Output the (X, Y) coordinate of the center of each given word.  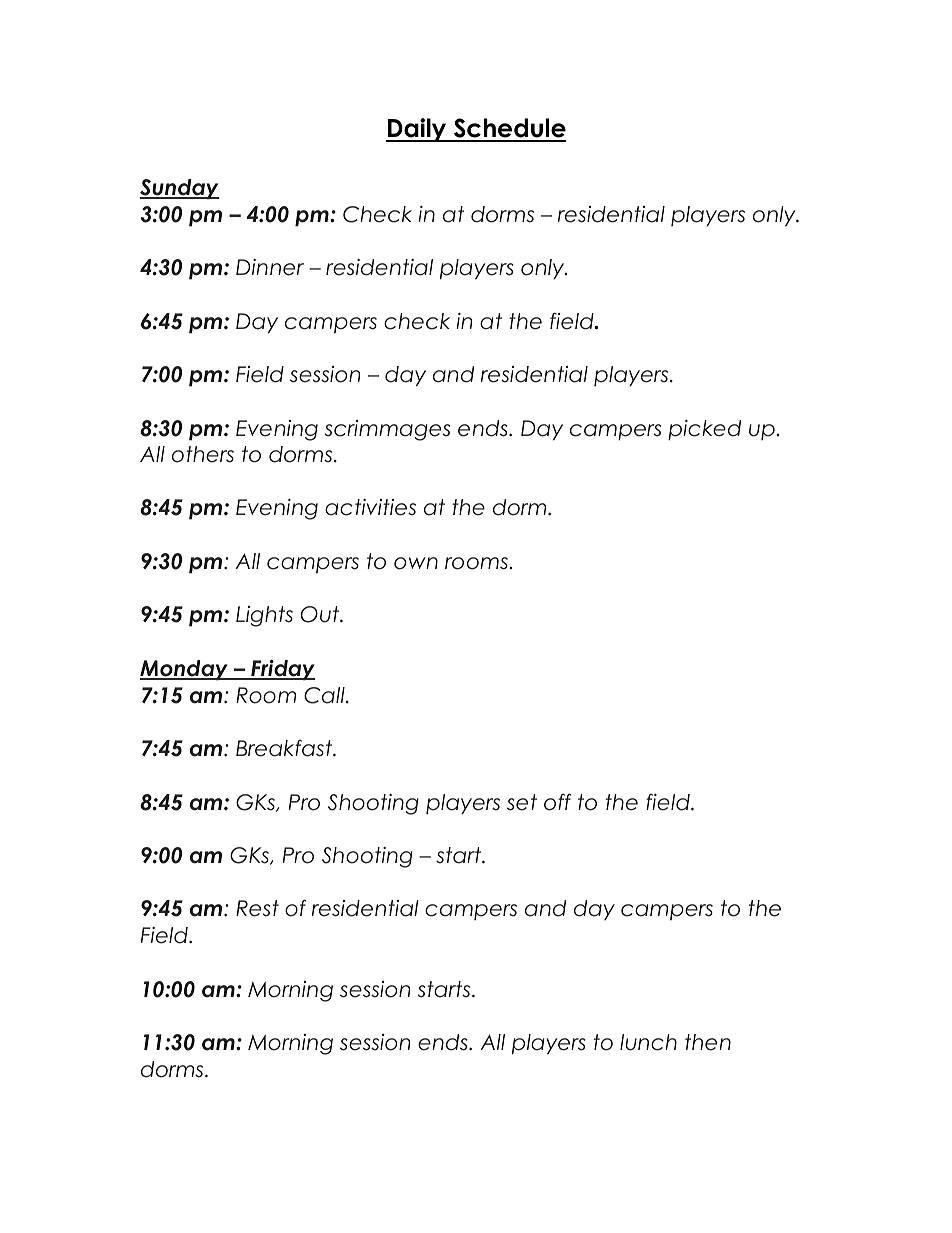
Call (325, 695)
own (416, 563)
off (557, 802)
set (522, 802)
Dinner (270, 267)
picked (704, 430)
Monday (185, 670)
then (708, 1042)
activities (370, 507)
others (203, 454)
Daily (417, 130)
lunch (648, 1042)
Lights (264, 616)
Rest (257, 908)
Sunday (179, 189)
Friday (282, 670)
